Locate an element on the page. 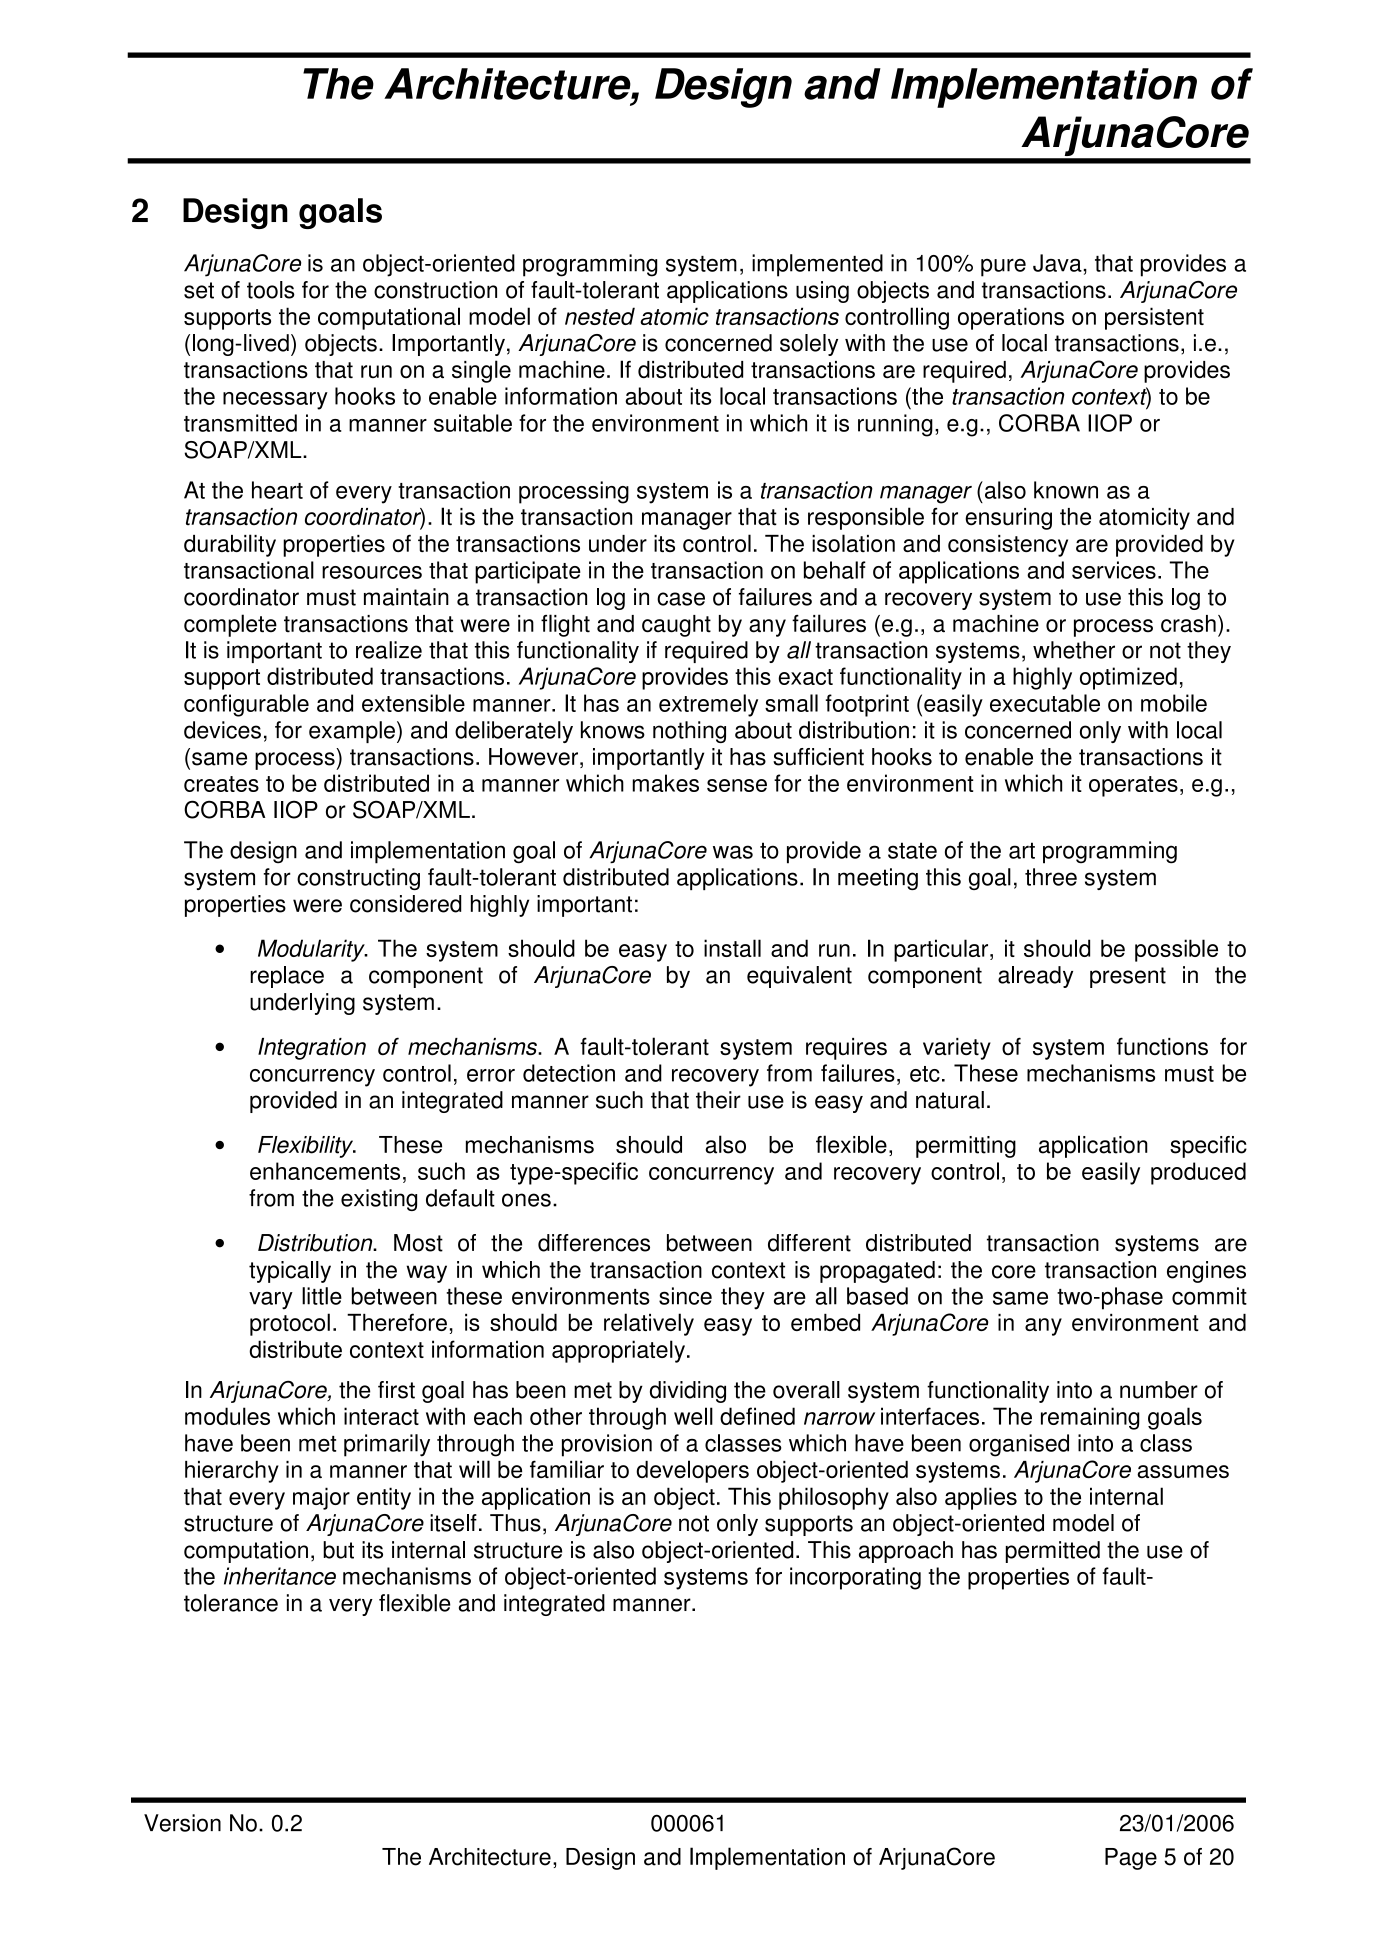  extremely is located at coordinates (708, 705).
